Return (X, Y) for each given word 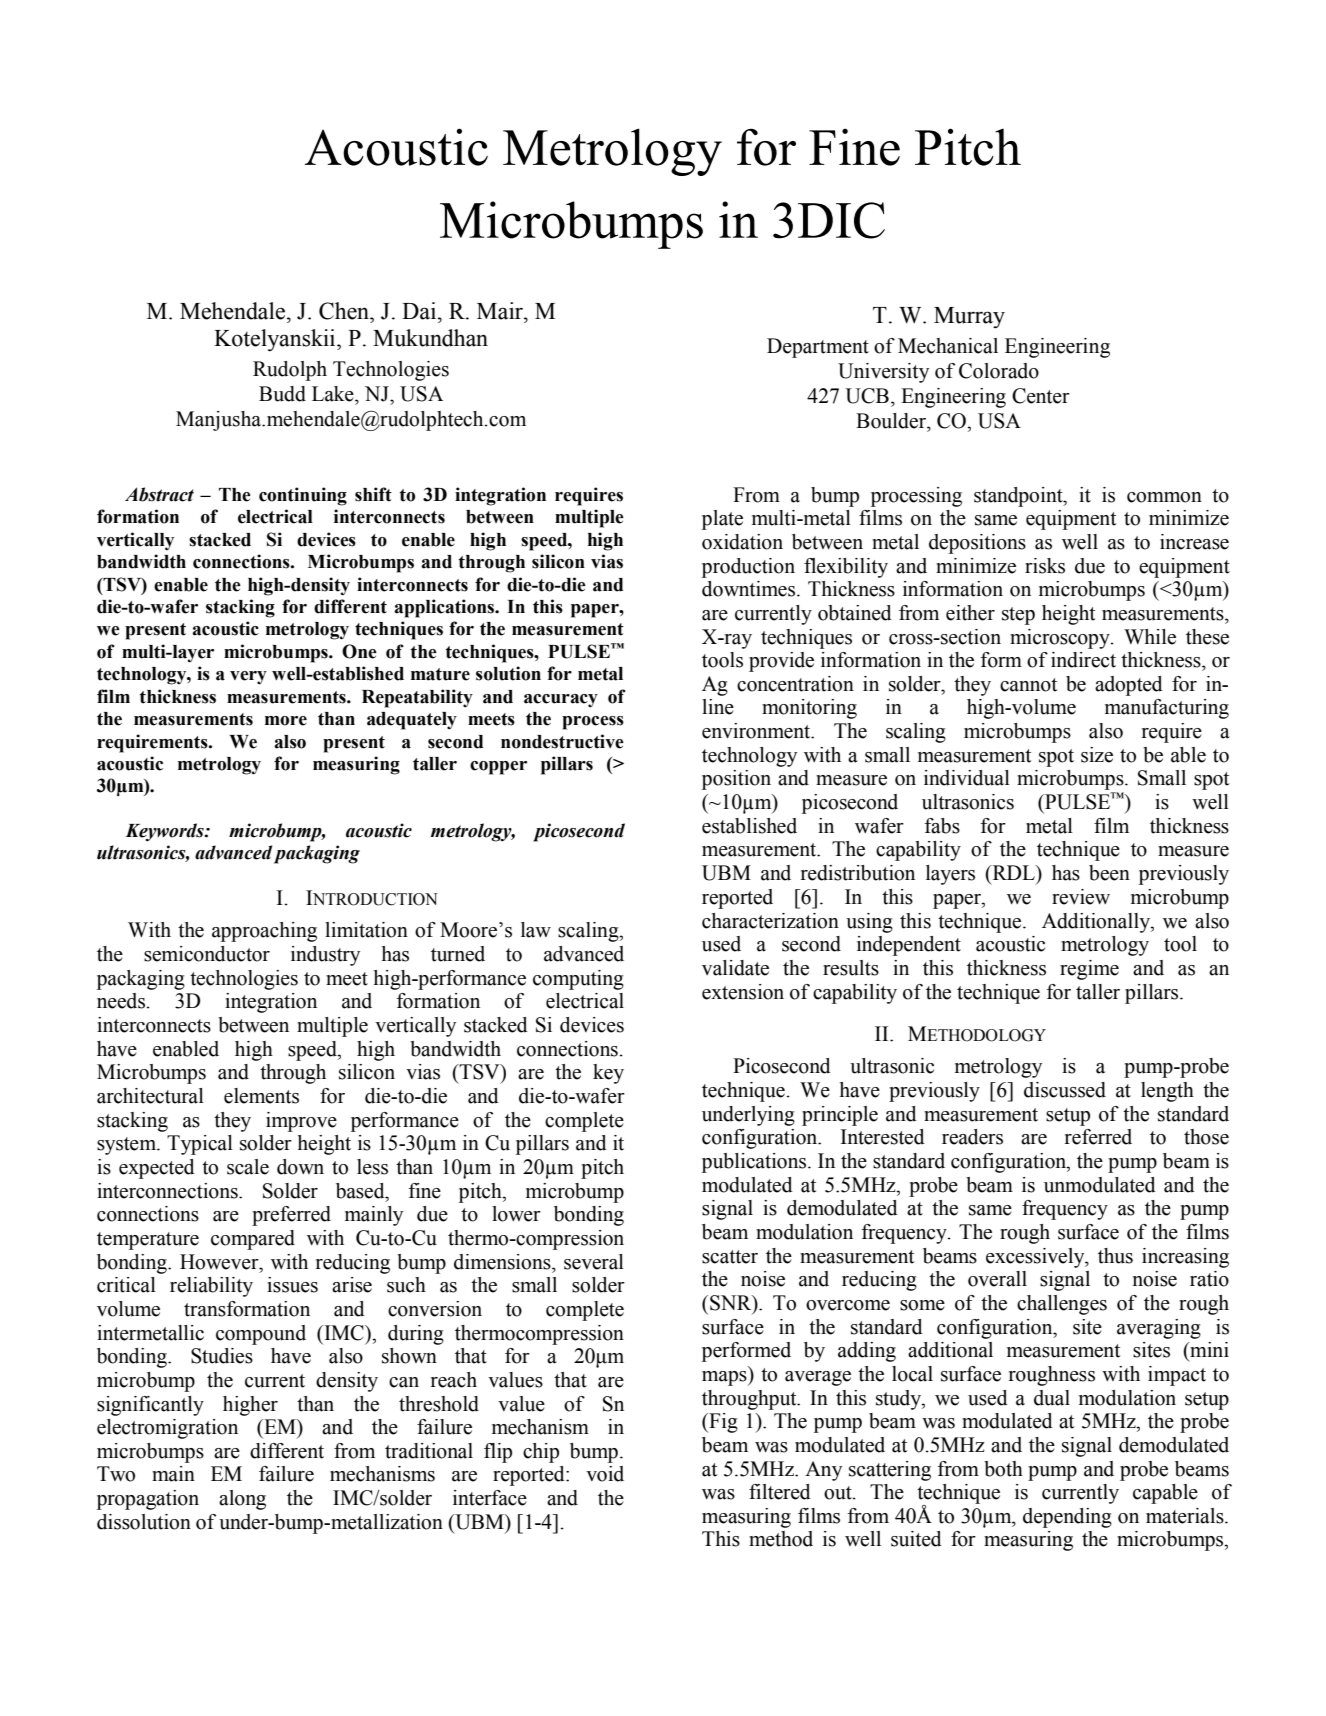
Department (818, 348)
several (594, 1262)
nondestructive (562, 741)
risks (1045, 566)
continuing (303, 496)
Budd (282, 394)
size (1097, 755)
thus (1115, 1256)
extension (743, 992)
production (748, 568)
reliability (211, 1287)
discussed (1065, 1090)
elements (261, 1096)
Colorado (999, 371)
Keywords (165, 832)
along (242, 1500)
